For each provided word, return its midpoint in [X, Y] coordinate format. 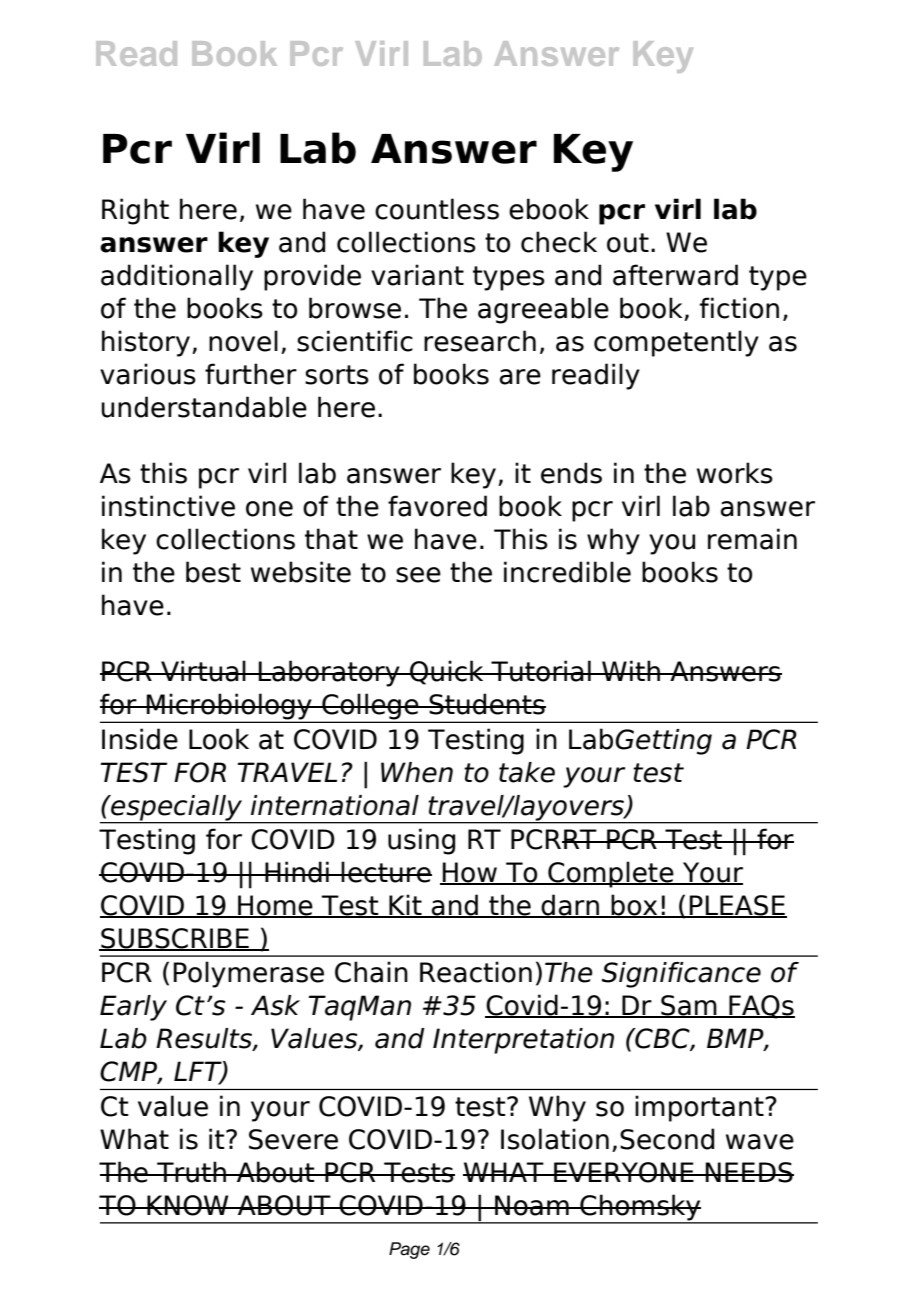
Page [409, 1250]
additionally [177, 277]
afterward [675, 275]
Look [219, 739]
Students [486, 704]
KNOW [188, 1205]
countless [437, 209]
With [631, 670]
